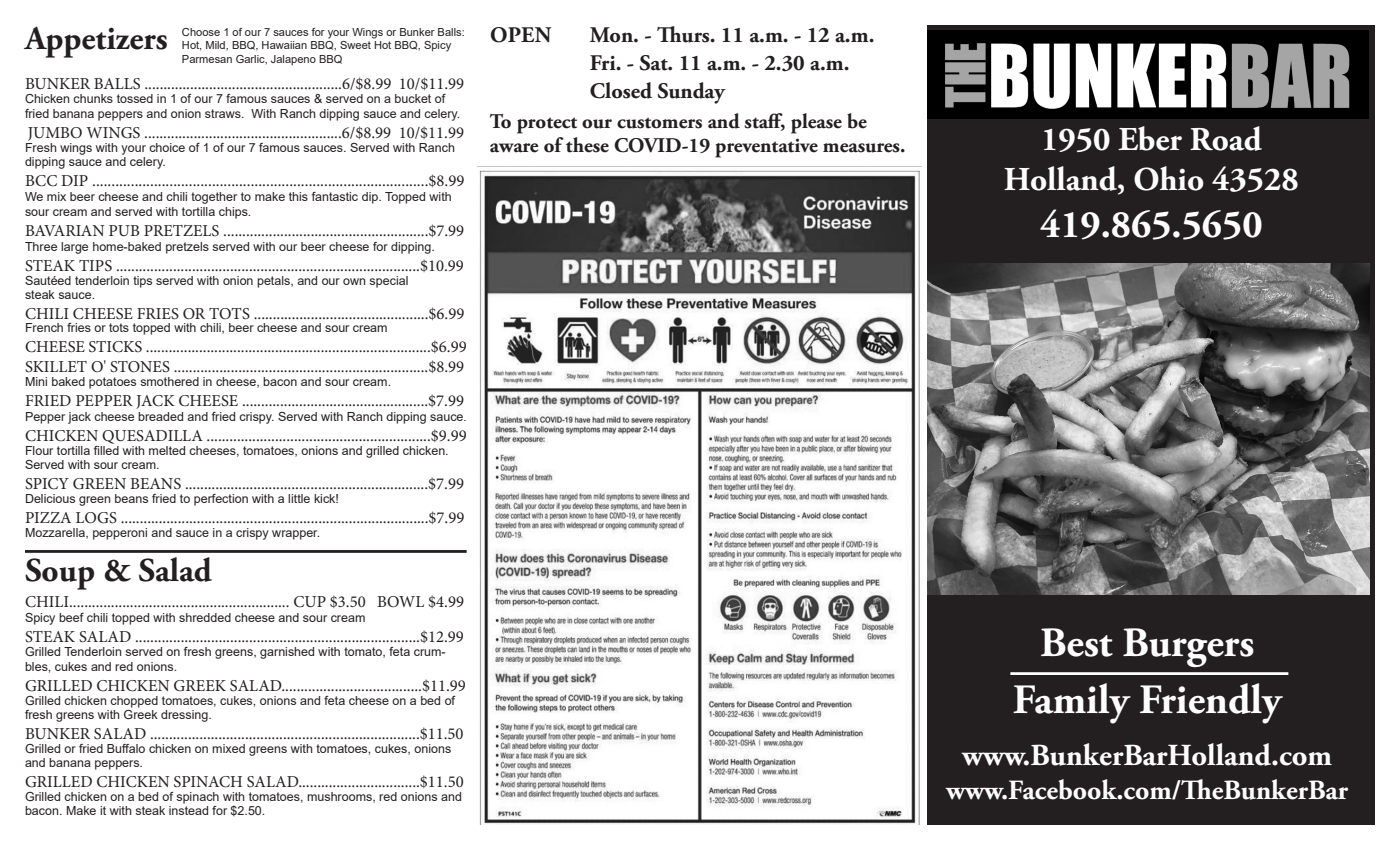  What do you see at coordinates (654, 63) in the screenshot?
I see `Sat` at bounding box center [654, 63].
